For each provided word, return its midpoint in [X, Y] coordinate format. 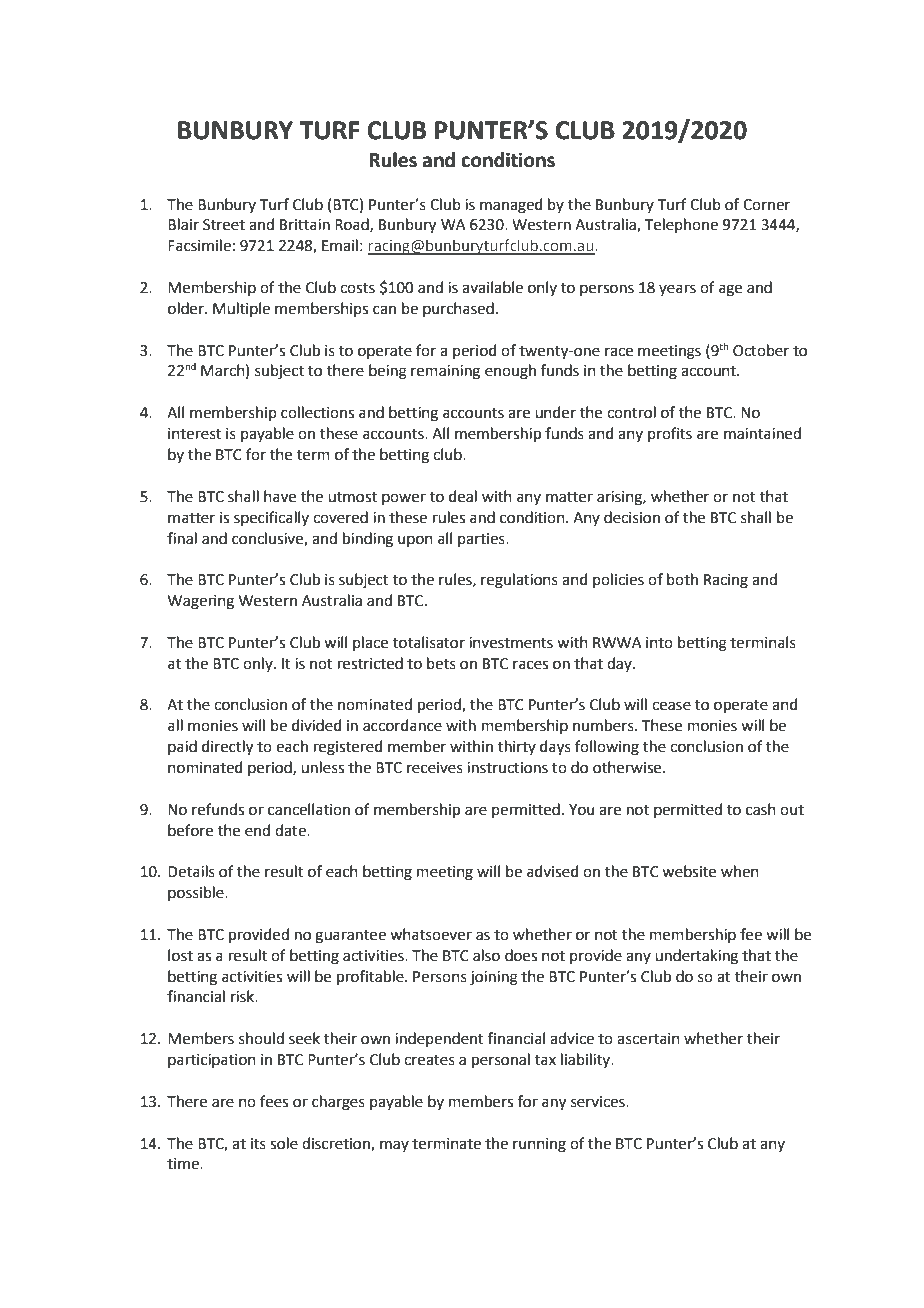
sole [284, 1143]
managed [511, 206]
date [291, 830]
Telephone [681, 225]
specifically [271, 518]
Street [224, 225]
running [539, 1145]
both [682, 579]
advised [553, 871]
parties [482, 540]
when [740, 871]
